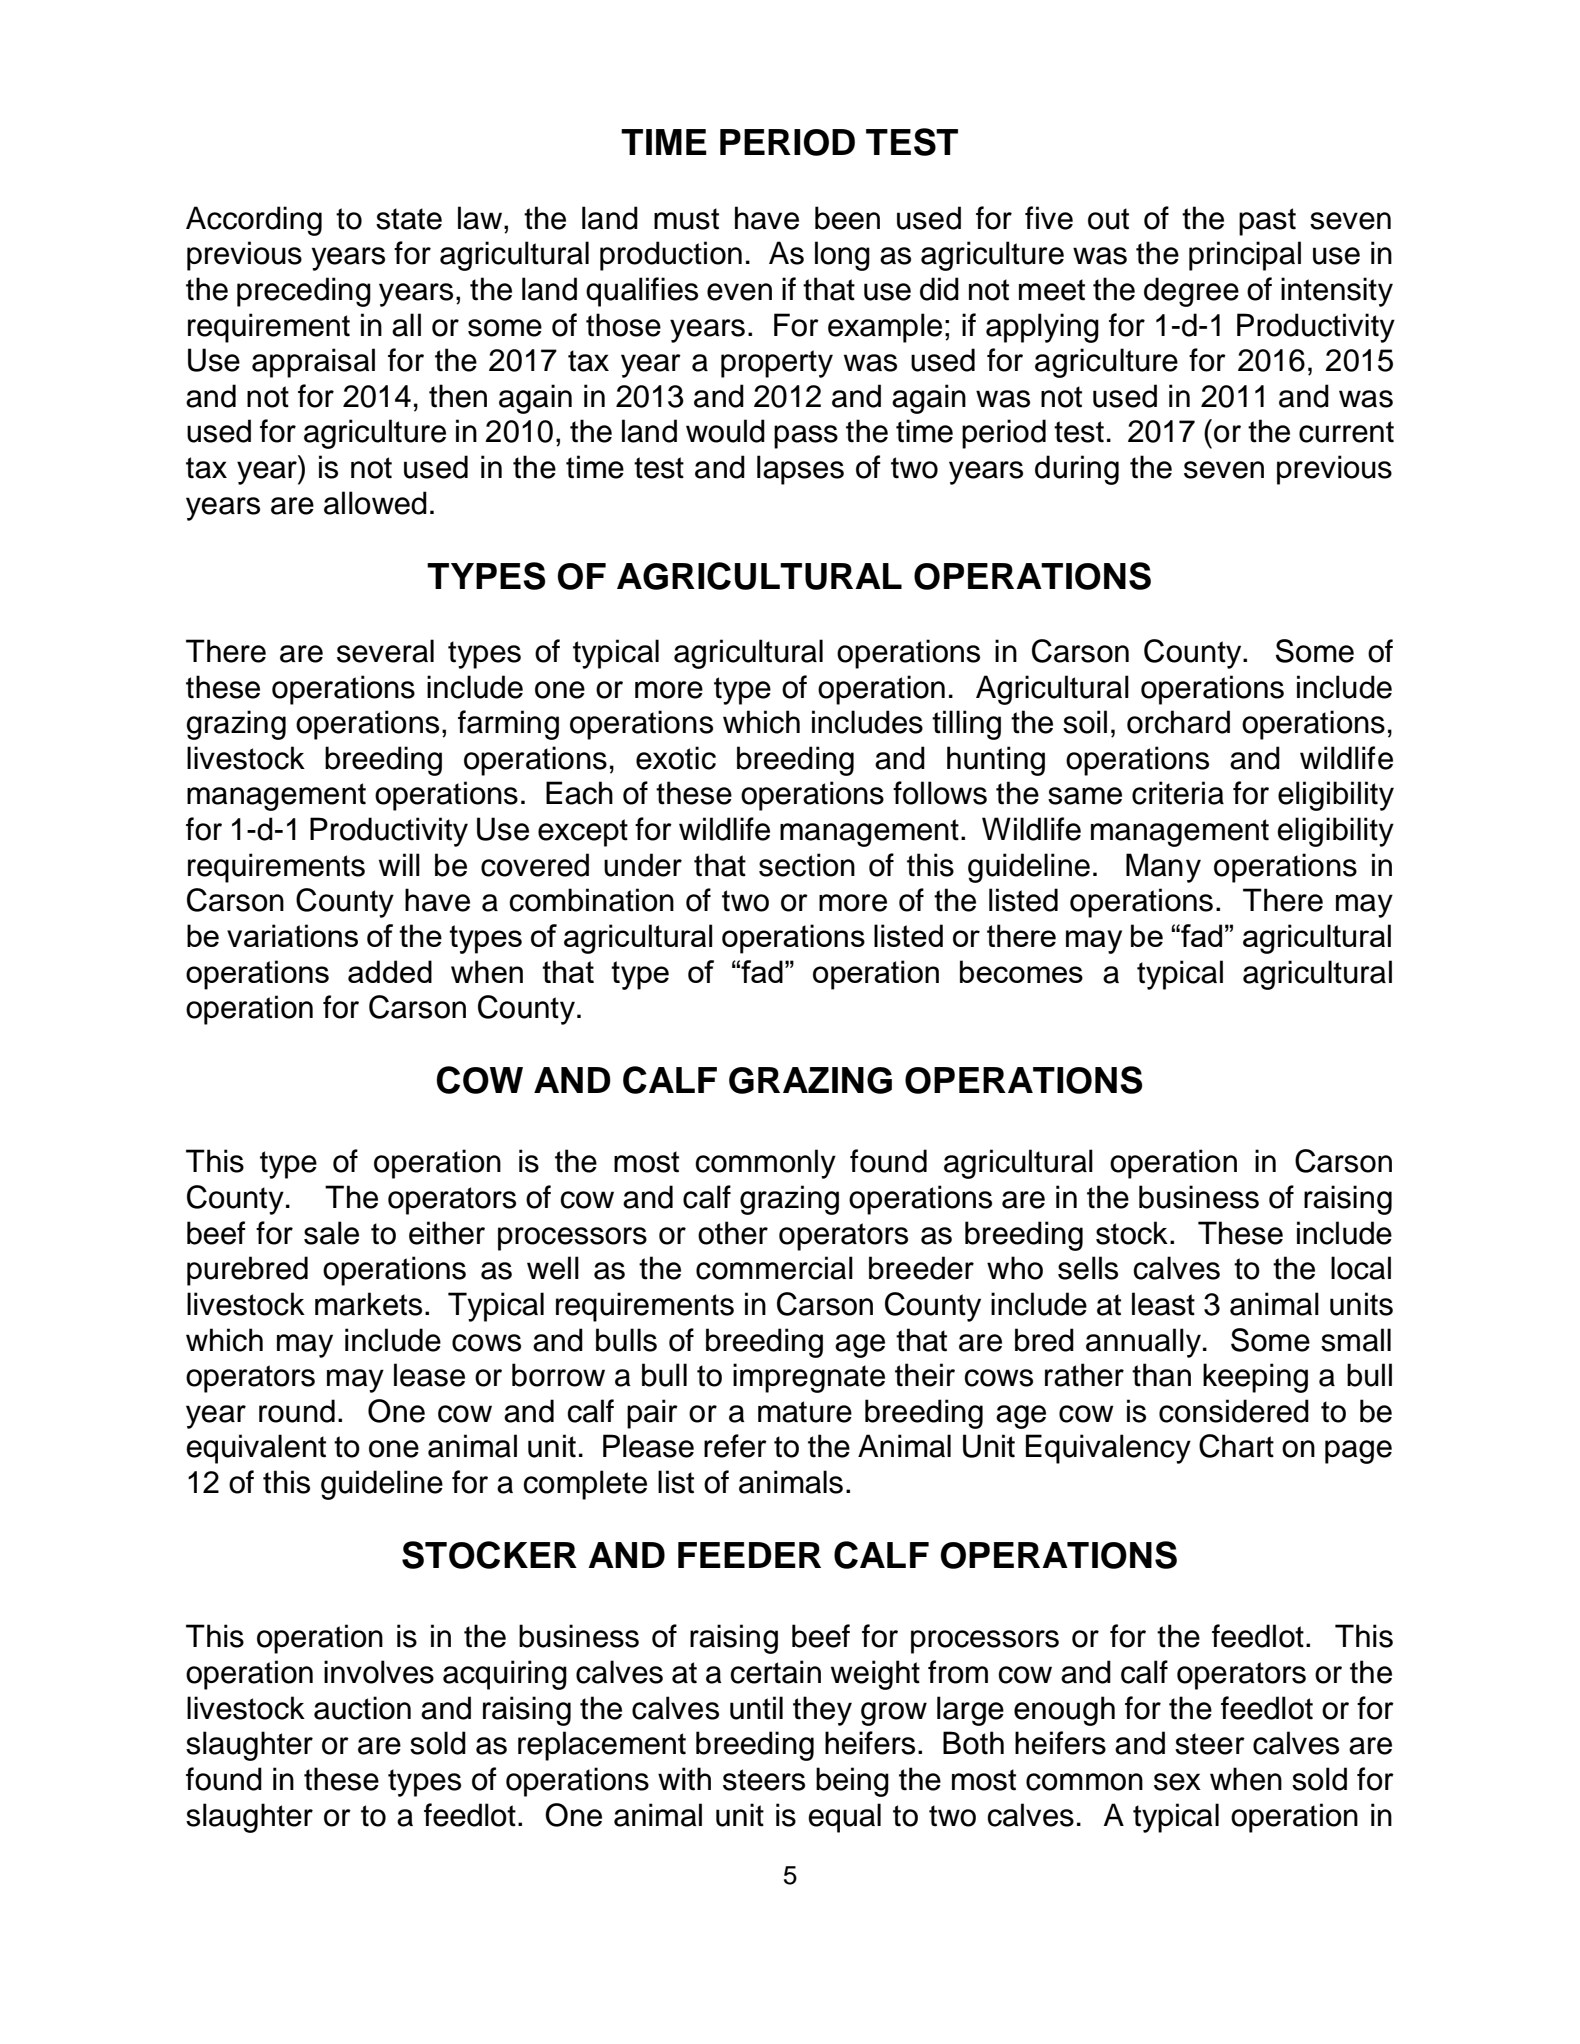 The image size is (1580, 2044). I want to click on farming, so click(508, 725).
